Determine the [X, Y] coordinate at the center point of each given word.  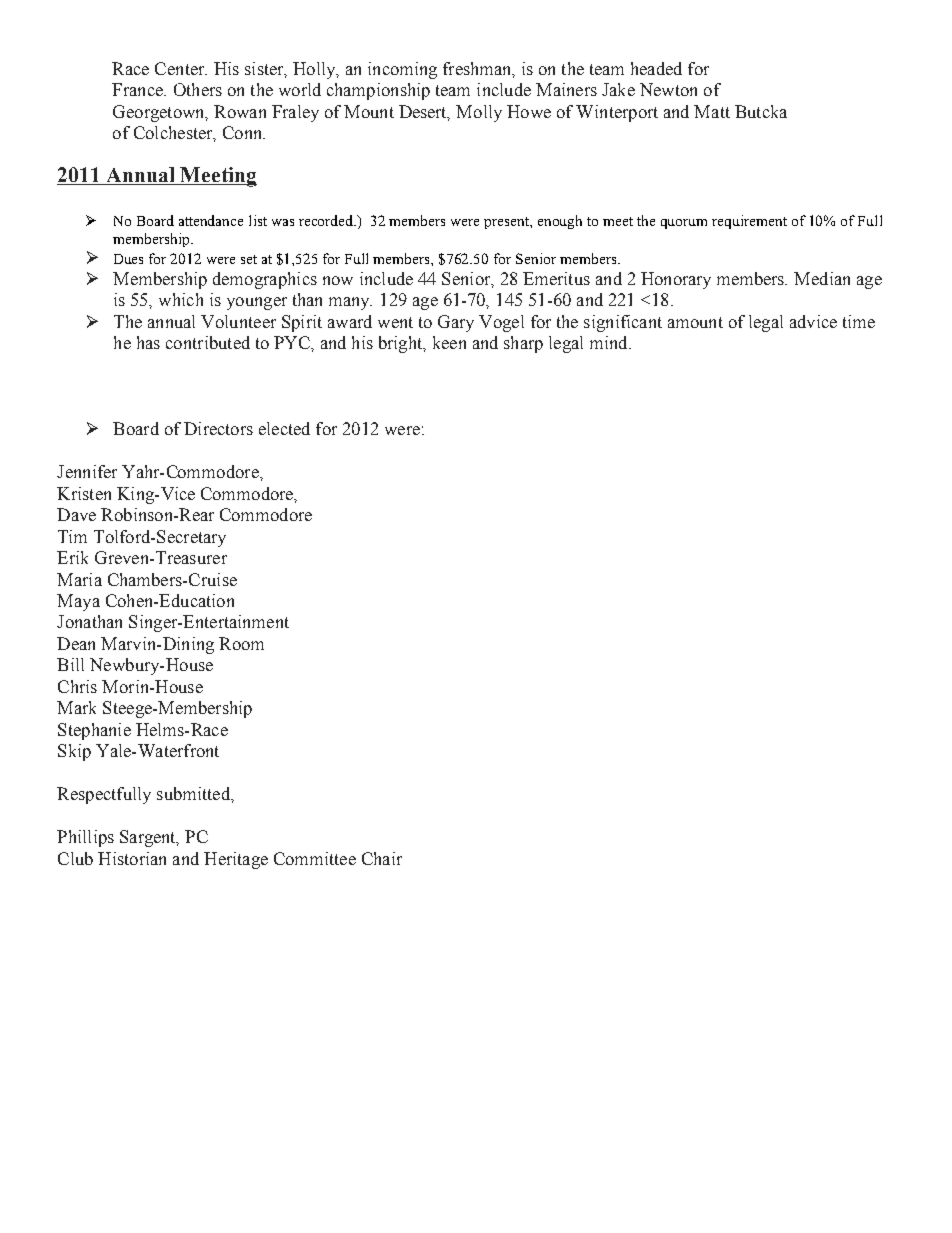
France [138, 89]
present [508, 223]
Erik [72, 557]
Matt [712, 111]
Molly [479, 113]
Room [241, 643]
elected [284, 428]
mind [610, 342]
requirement [749, 222]
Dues [128, 259]
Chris [77, 686]
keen [449, 342]
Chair [382, 858]
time [859, 321]
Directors [218, 428]
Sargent [149, 838]
